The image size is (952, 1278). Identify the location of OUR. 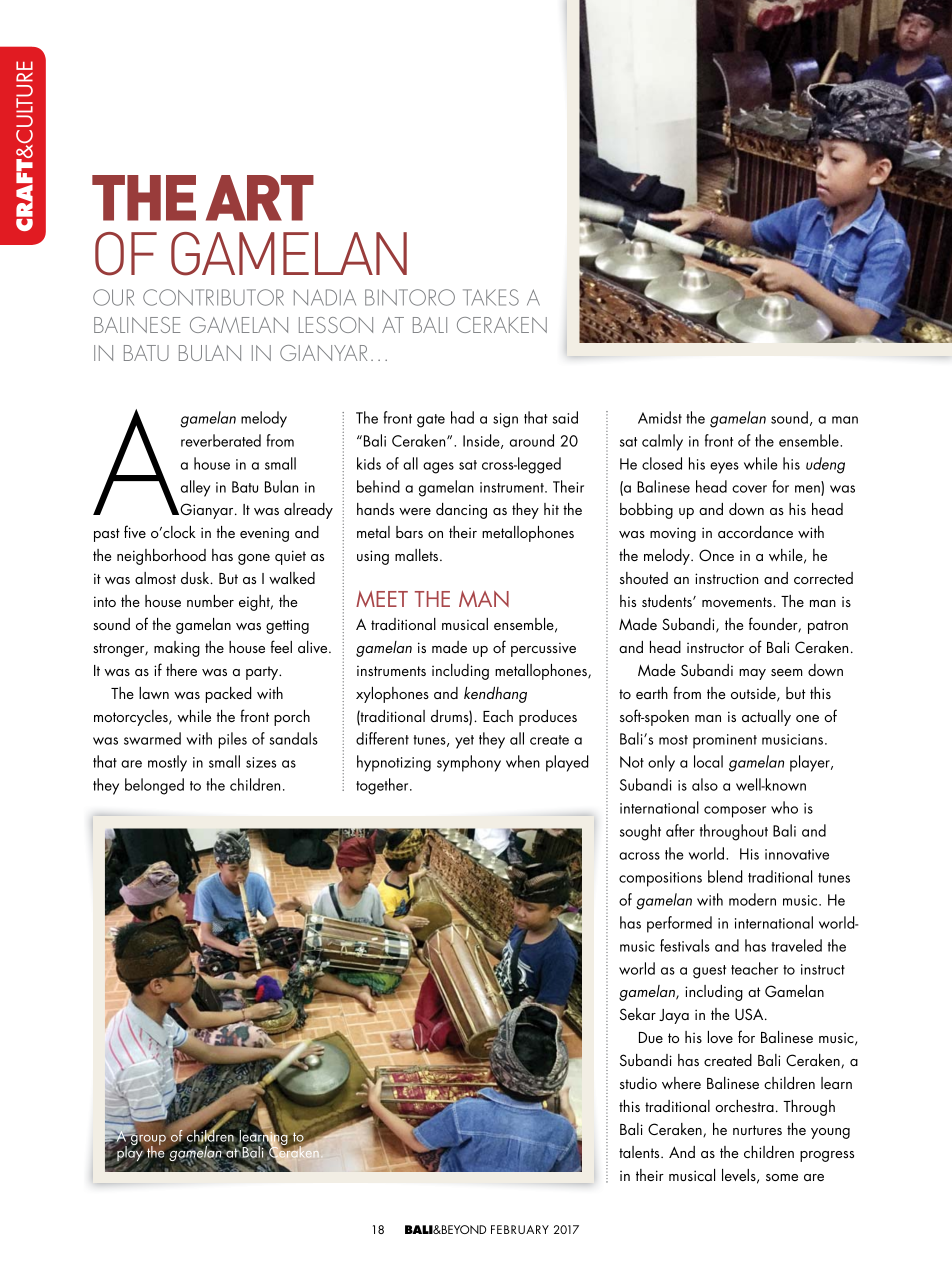
(113, 297).
